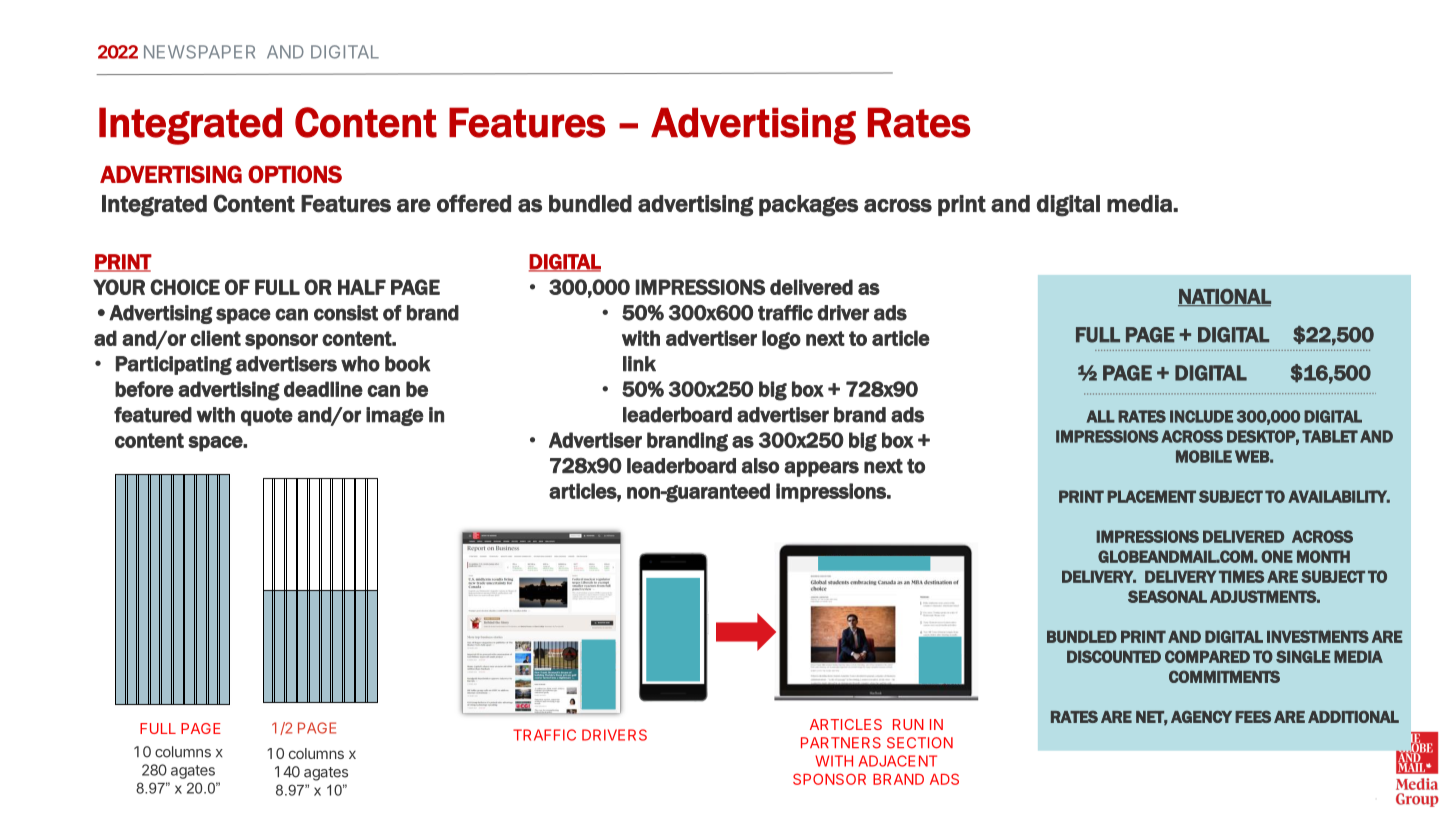 The image size is (1456, 819). What do you see at coordinates (841, 743) in the document?
I see `PARTNERS` at bounding box center [841, 743].
